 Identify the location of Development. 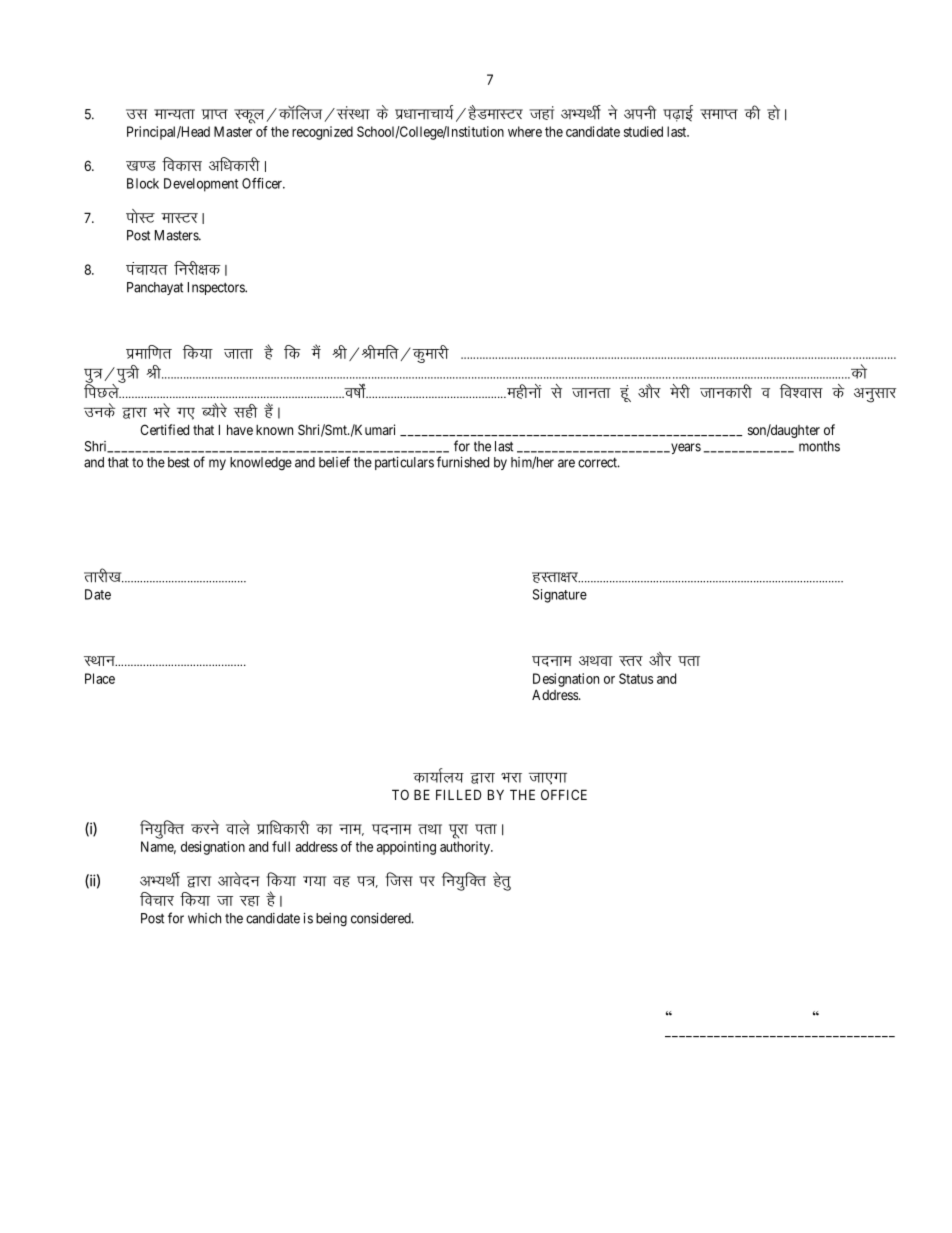
(201, 185).
